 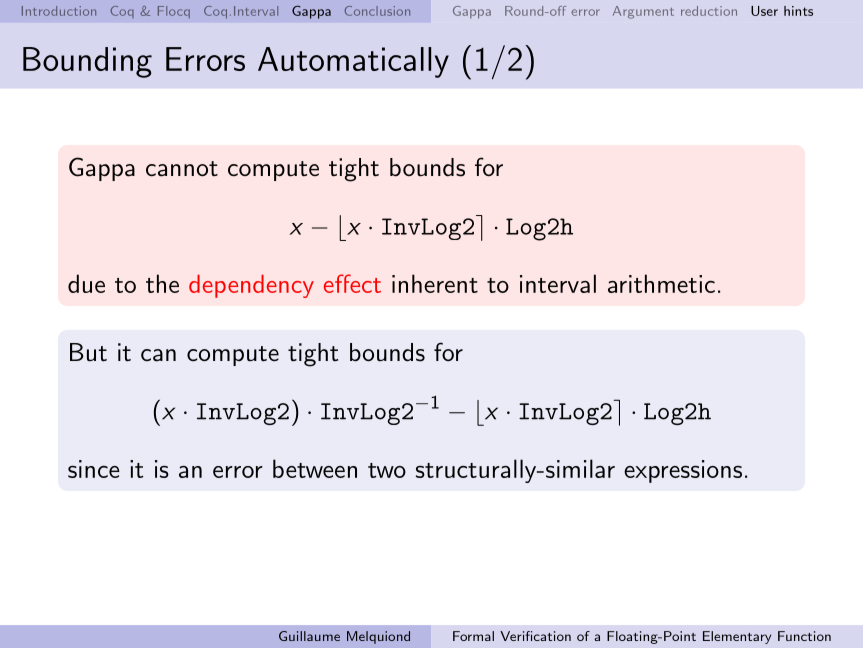 What do you see at coordinates (435, 283) in the image?
I see `inherent` at bounding box center [435, 283].
